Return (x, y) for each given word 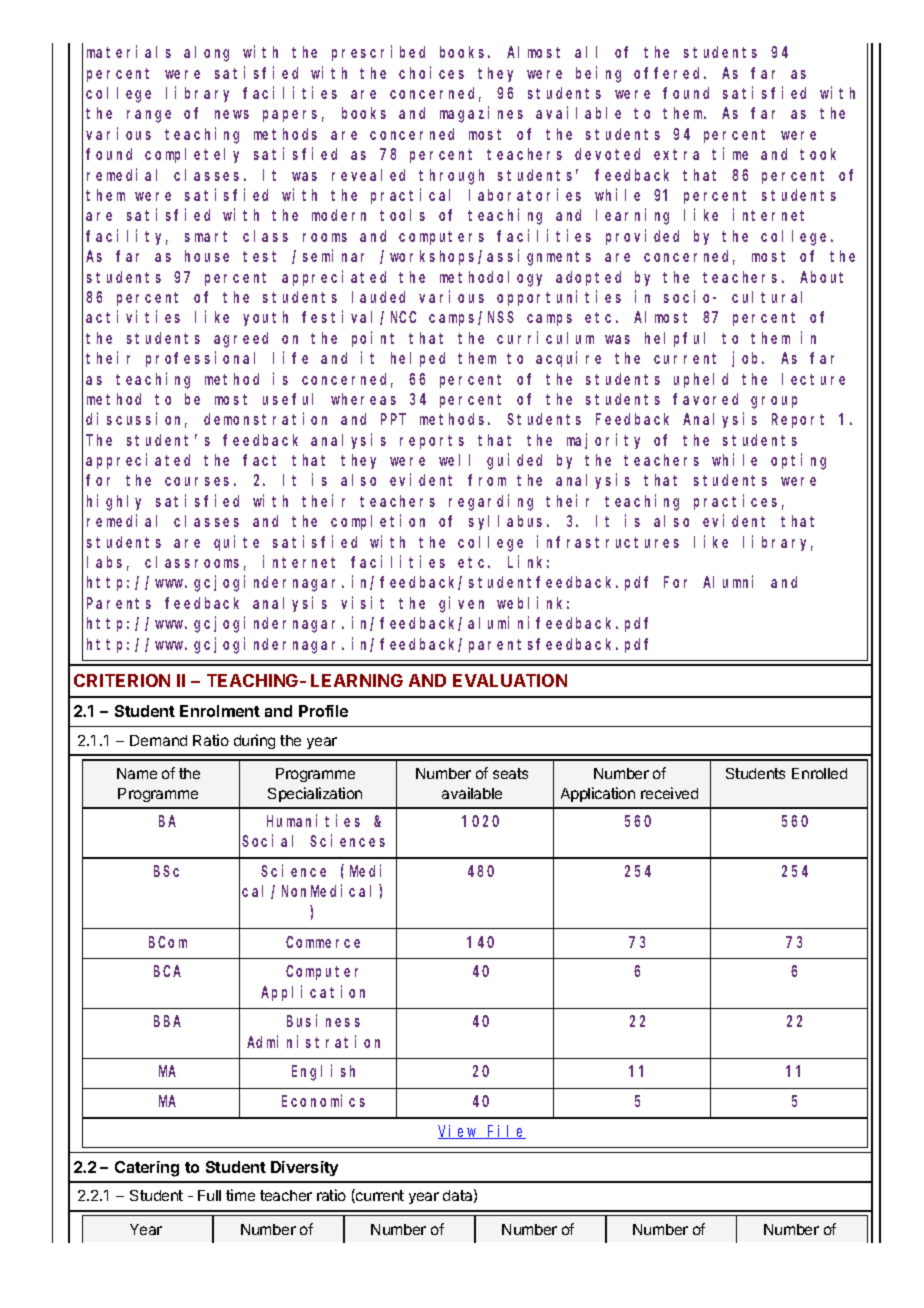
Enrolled (819, 773)
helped (418, 359)
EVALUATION (510, 680)
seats (510, 773)
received (669, 793)
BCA (167, 971)
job (748, 359)
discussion (136, 420)
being (598, 74)
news (232, 114)
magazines (481, 115)
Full (209, 1195)
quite (236, 543)
